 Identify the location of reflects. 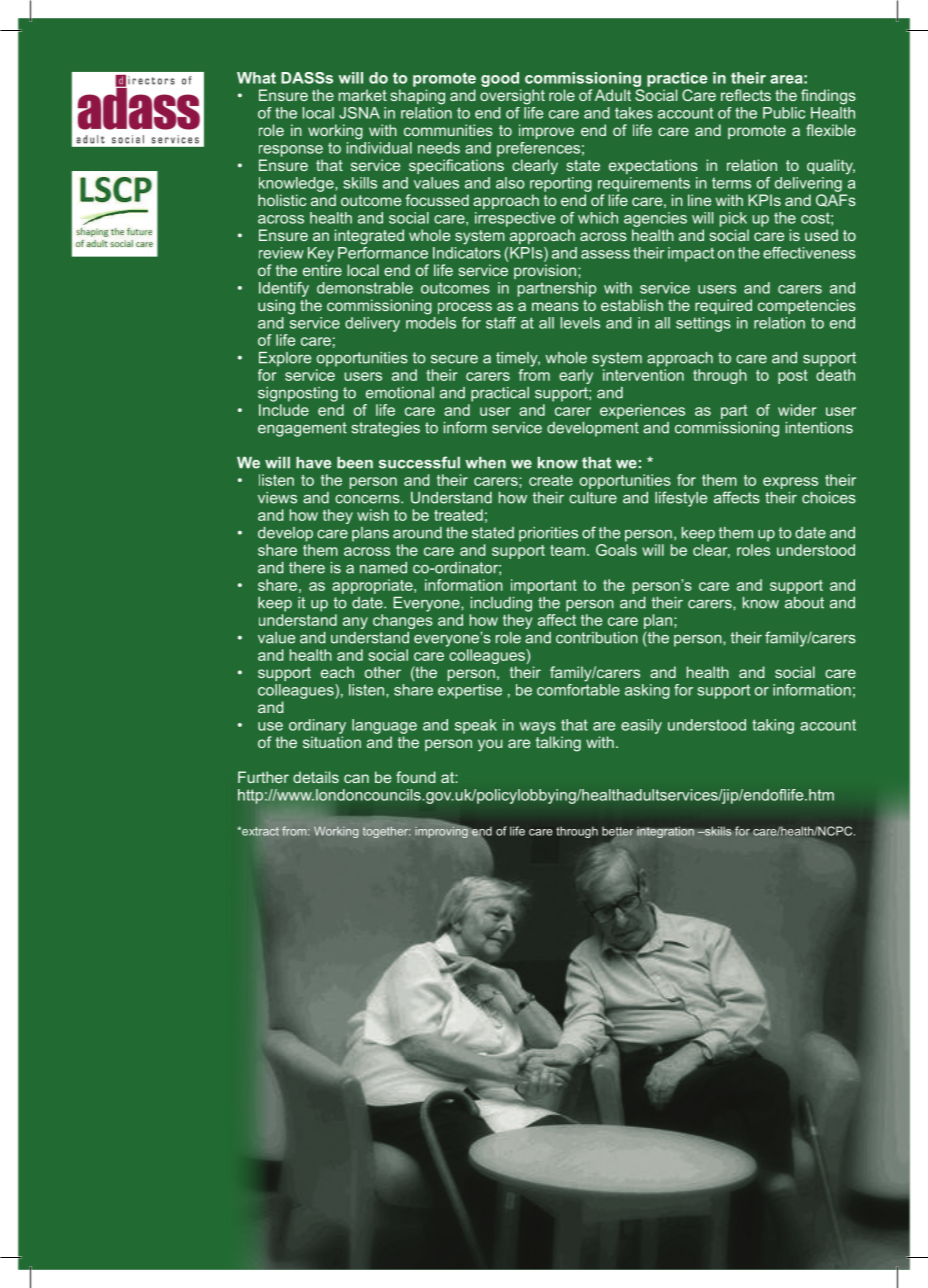
(746, 95).
